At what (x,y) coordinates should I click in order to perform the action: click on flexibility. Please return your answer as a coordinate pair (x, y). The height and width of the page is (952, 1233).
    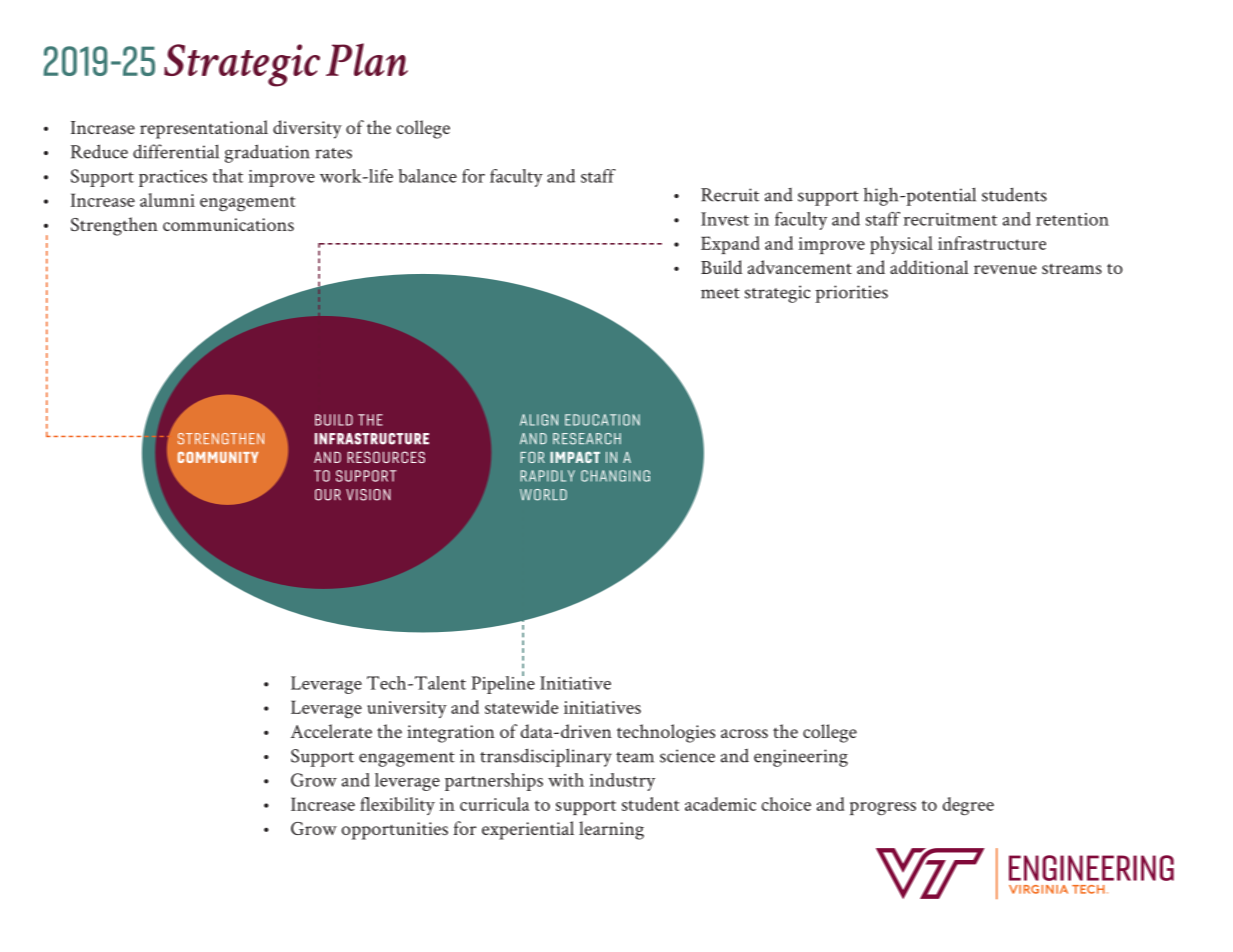
    Looking at the image, I should click on (397, 806).
